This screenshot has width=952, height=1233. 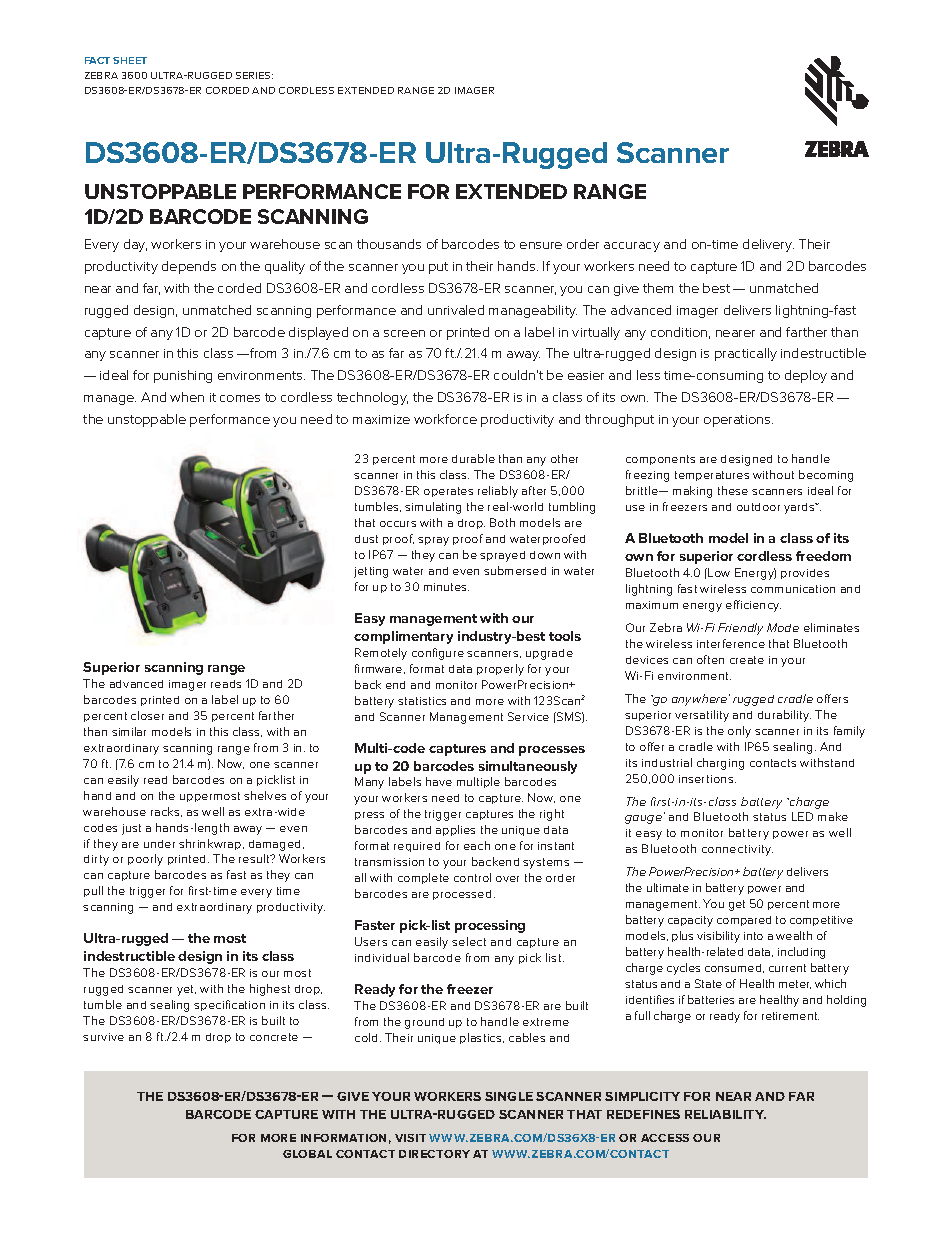 What do you see at coordinates (445, 419) in the screenshot?
I see `workforce` at bounding box center [445, 419].
